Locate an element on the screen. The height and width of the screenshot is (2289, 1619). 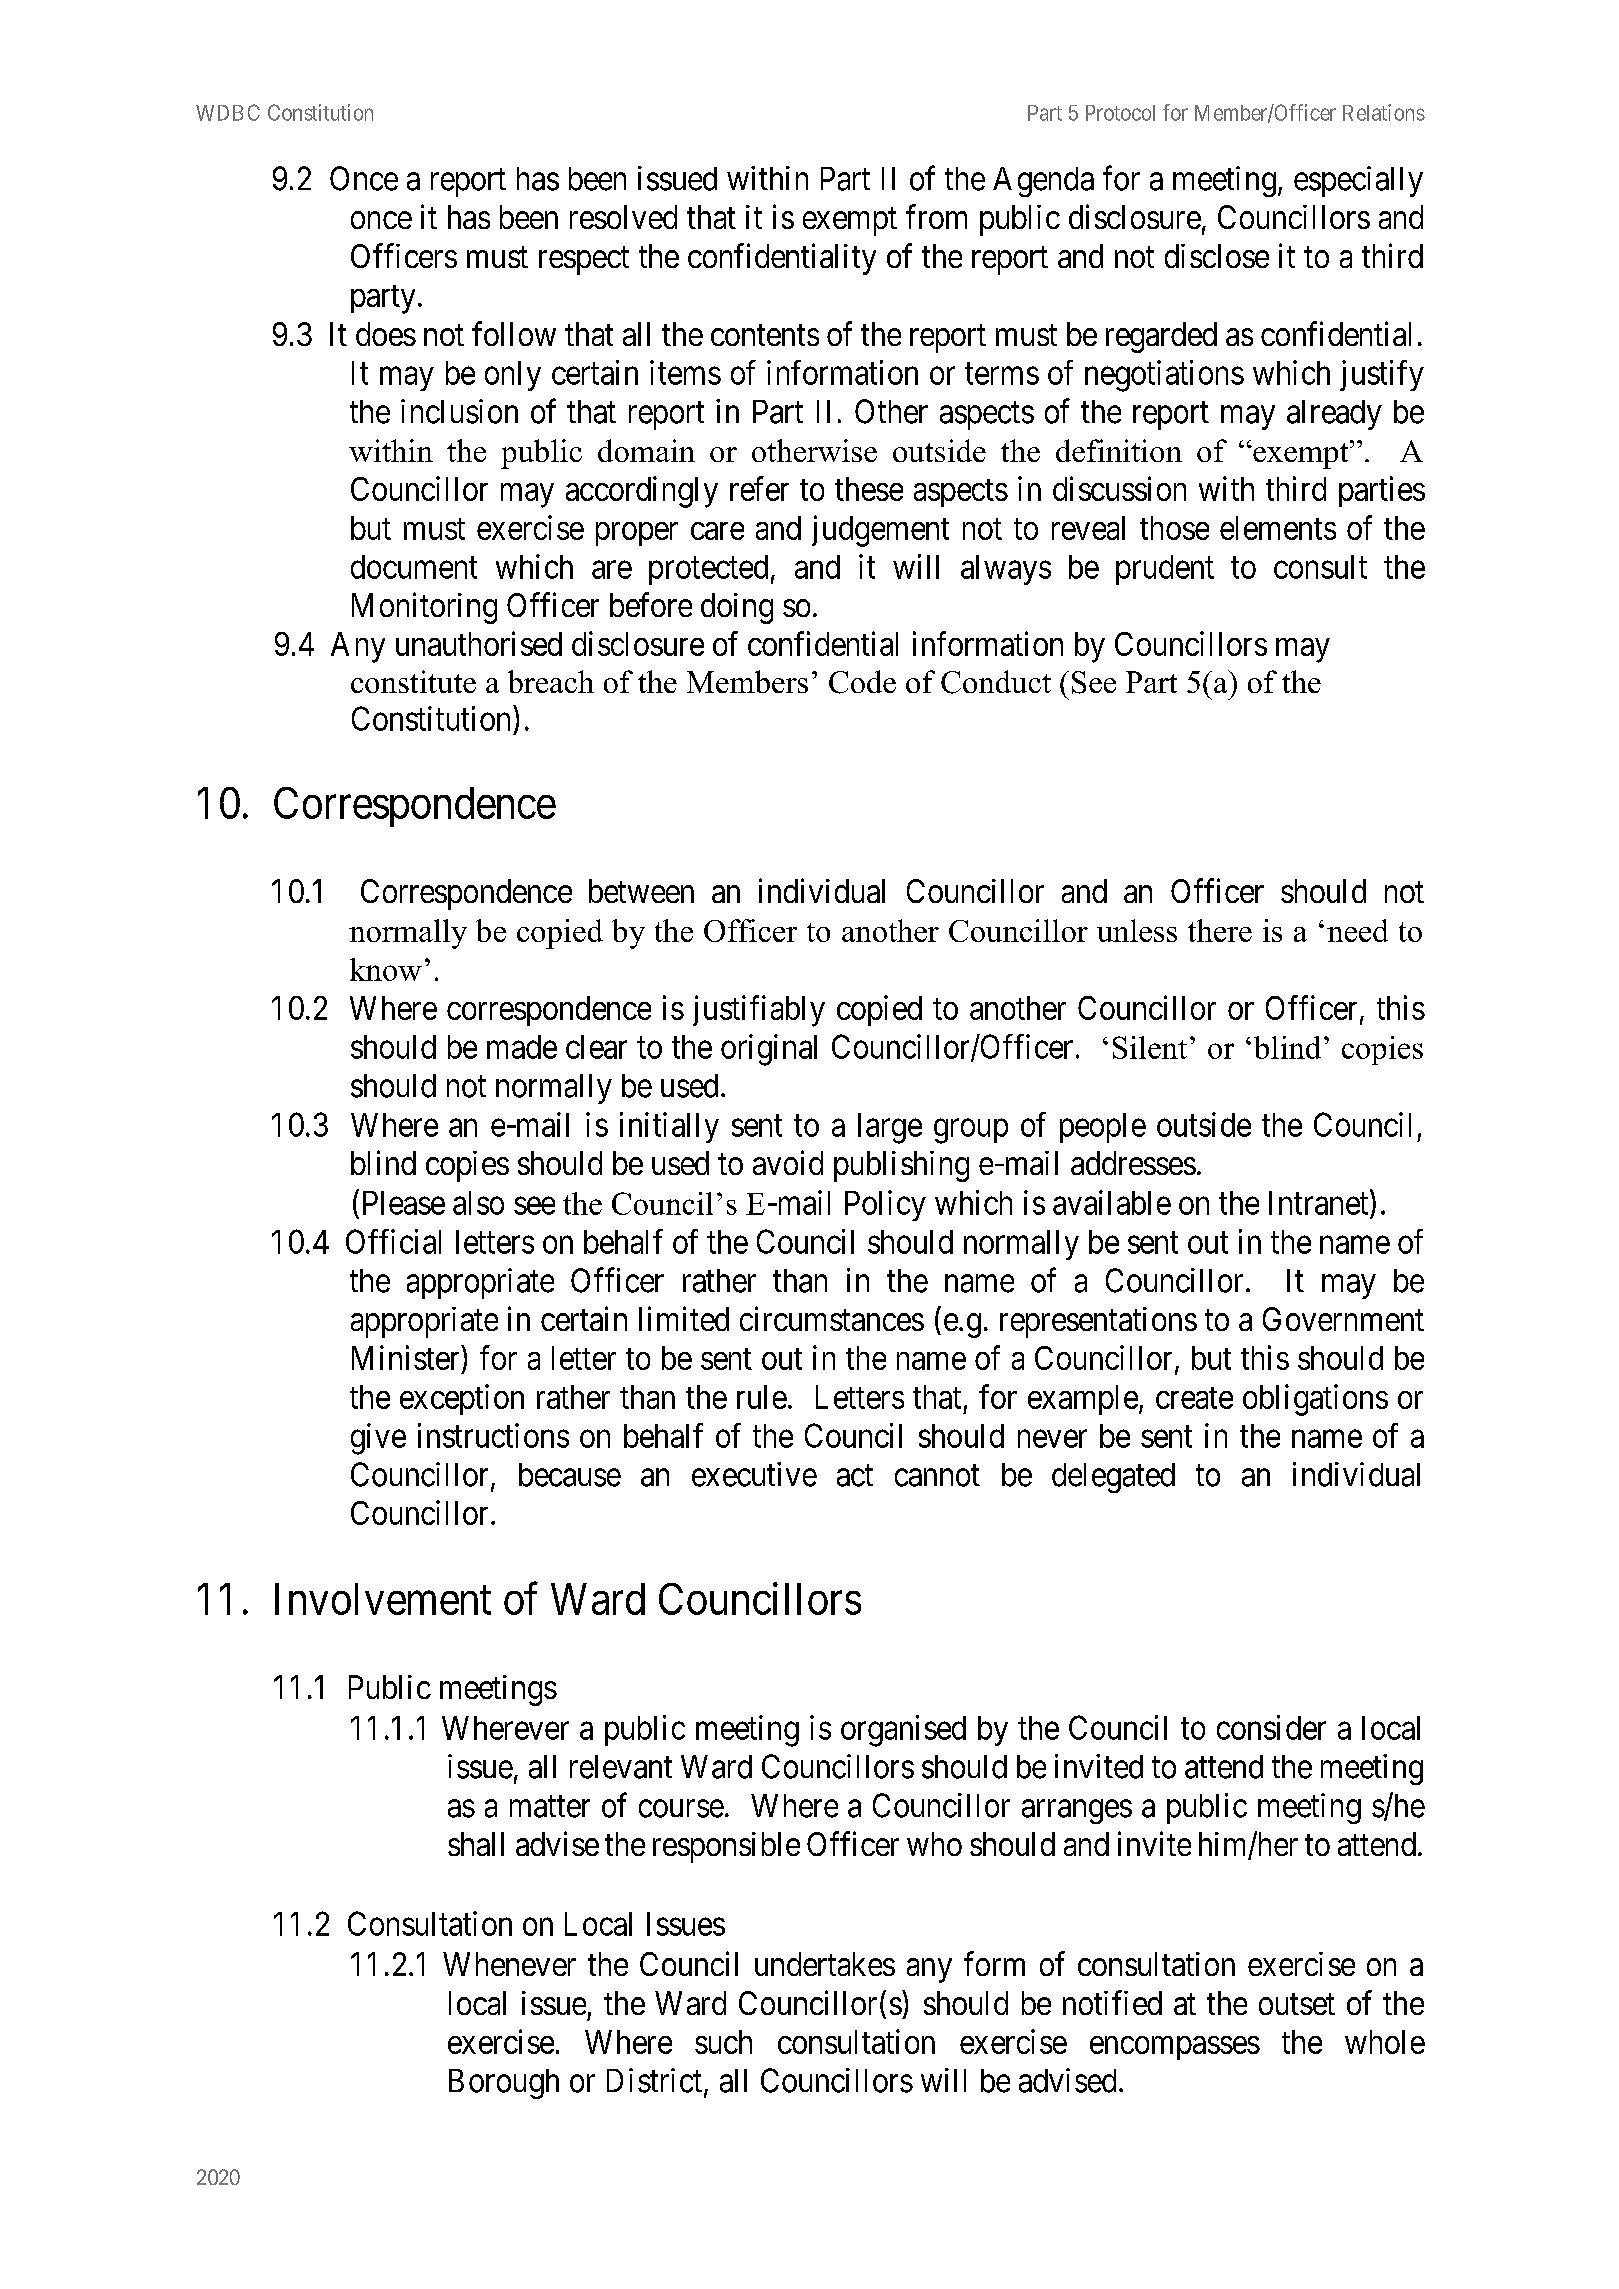
create is located at coordinates (1194, 1398).
